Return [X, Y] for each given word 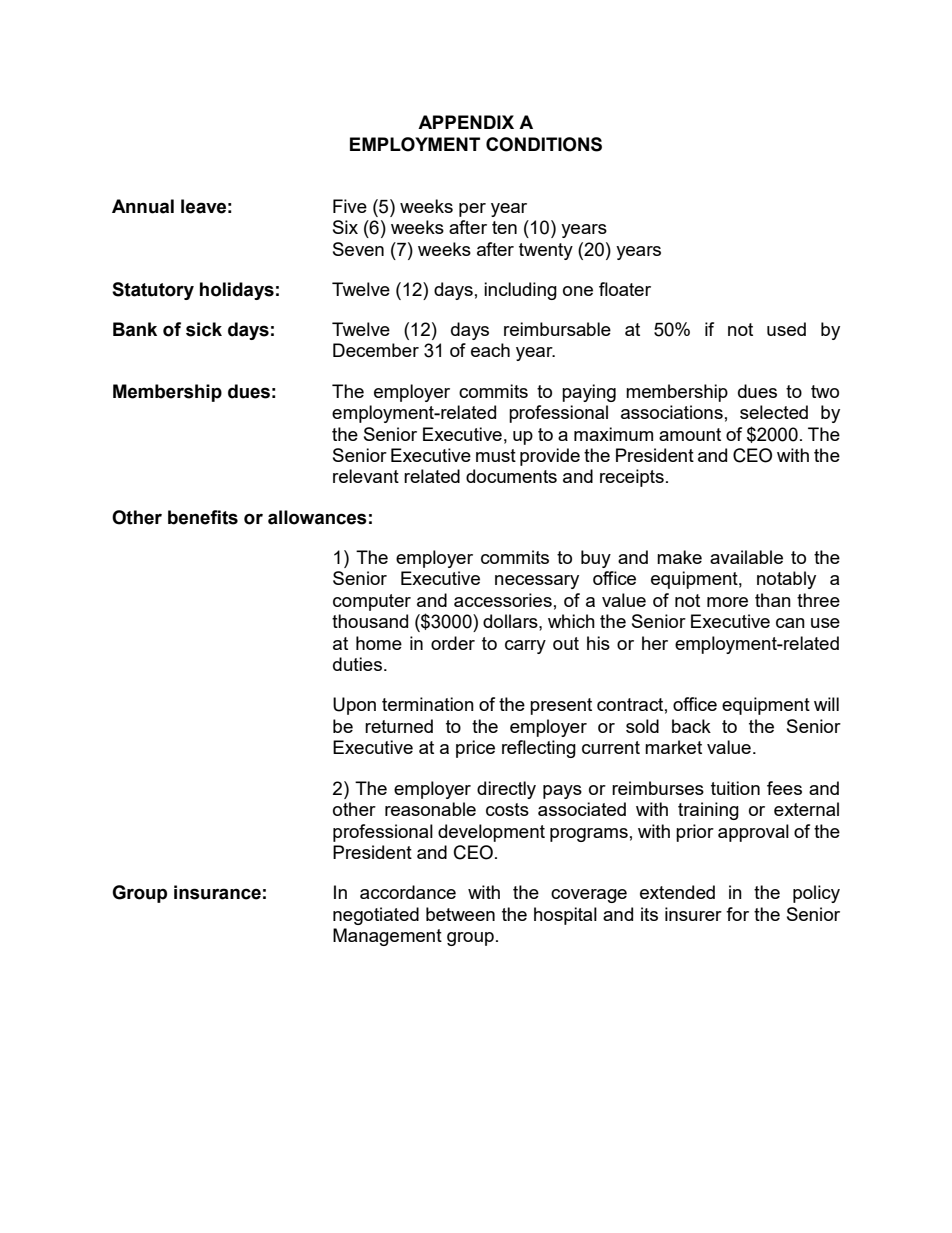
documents [511, 476]
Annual [143, 206]
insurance [217, 892]
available [746, 557]
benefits [203, 517]
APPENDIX [466, 122]
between [460, 914]
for [737, 914]
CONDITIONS [544, 144]
